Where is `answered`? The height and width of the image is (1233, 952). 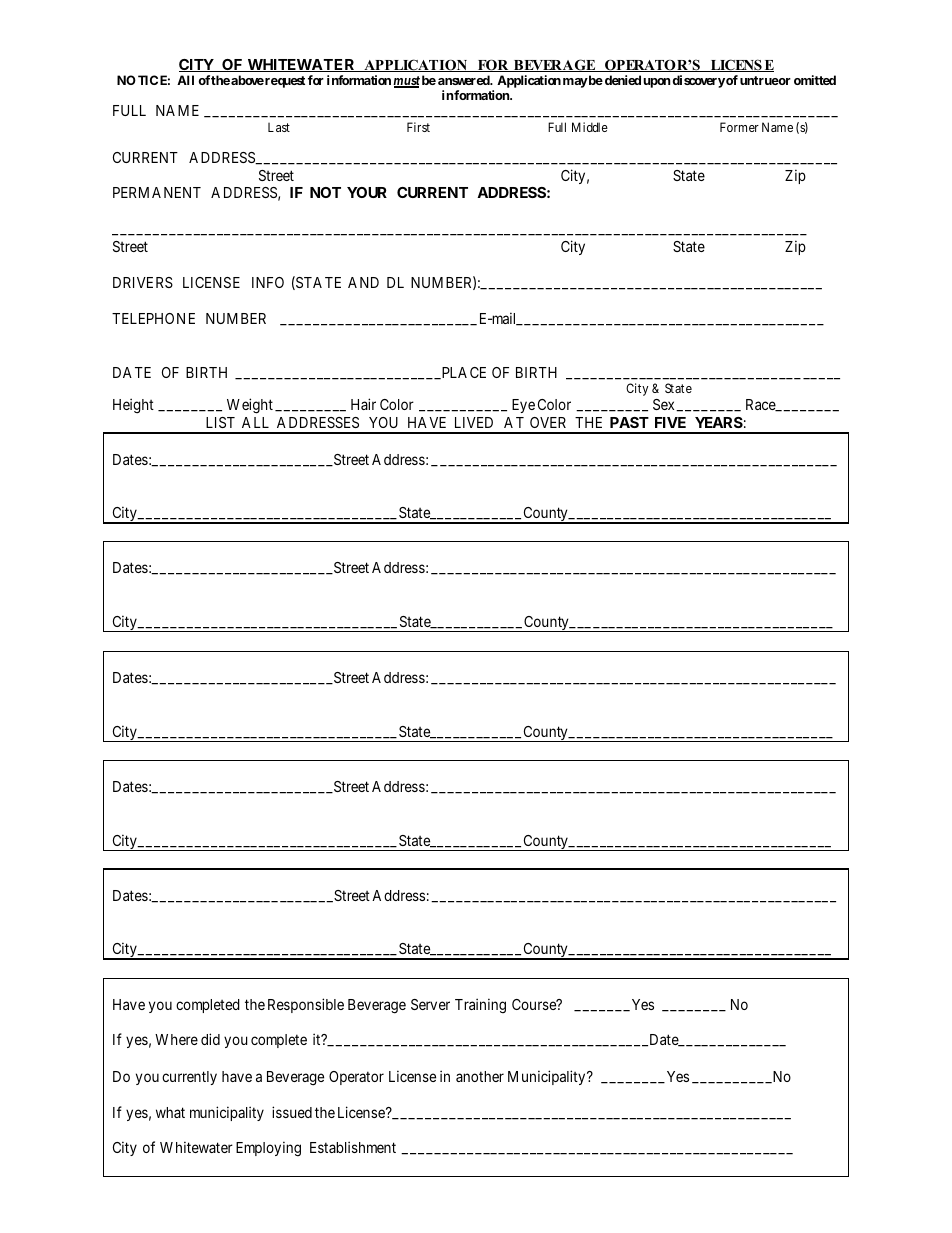 answered is located at coordinates (465, 80).
